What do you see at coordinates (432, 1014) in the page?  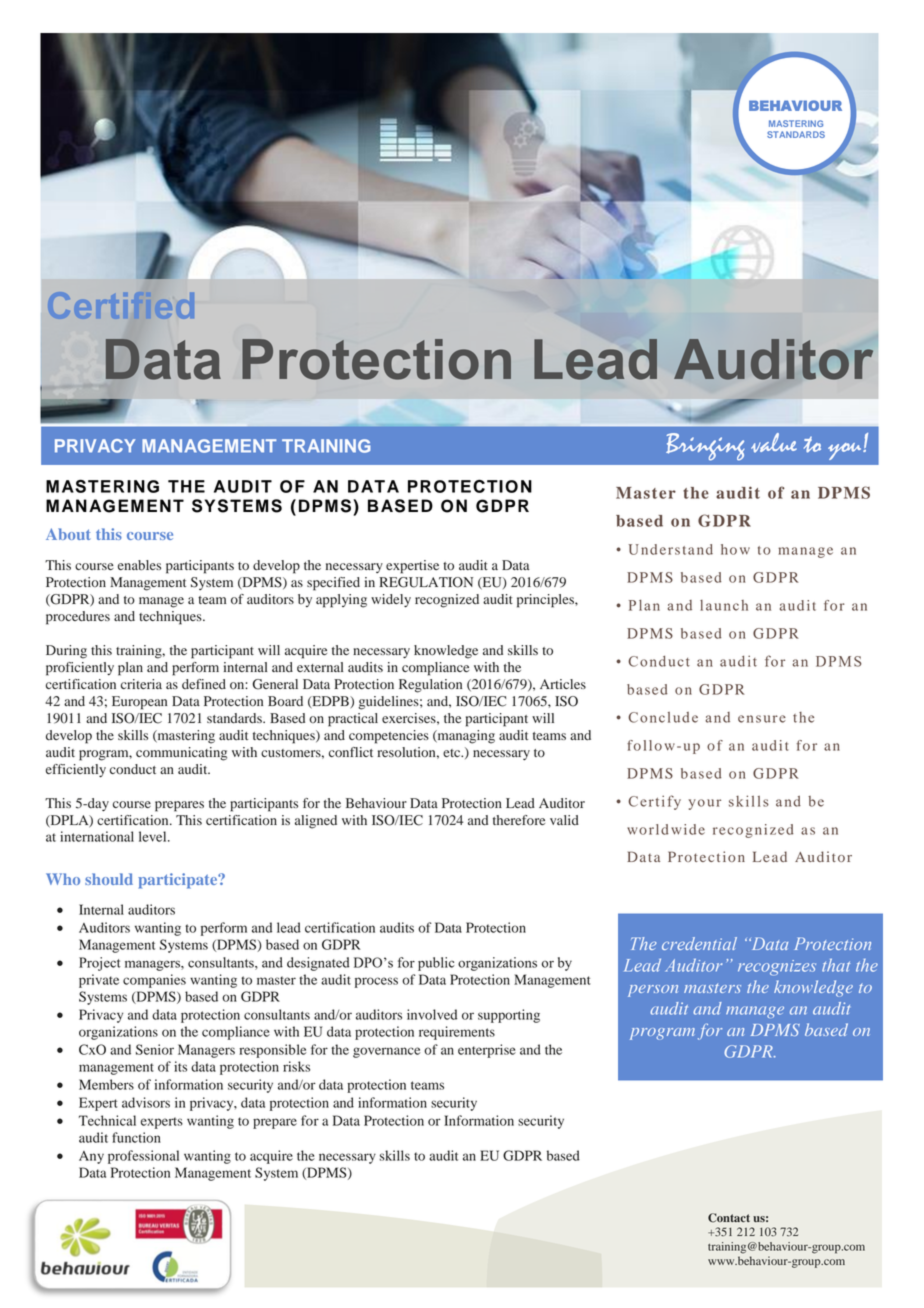 I see `involved` at bounding box center [432, 1014].
